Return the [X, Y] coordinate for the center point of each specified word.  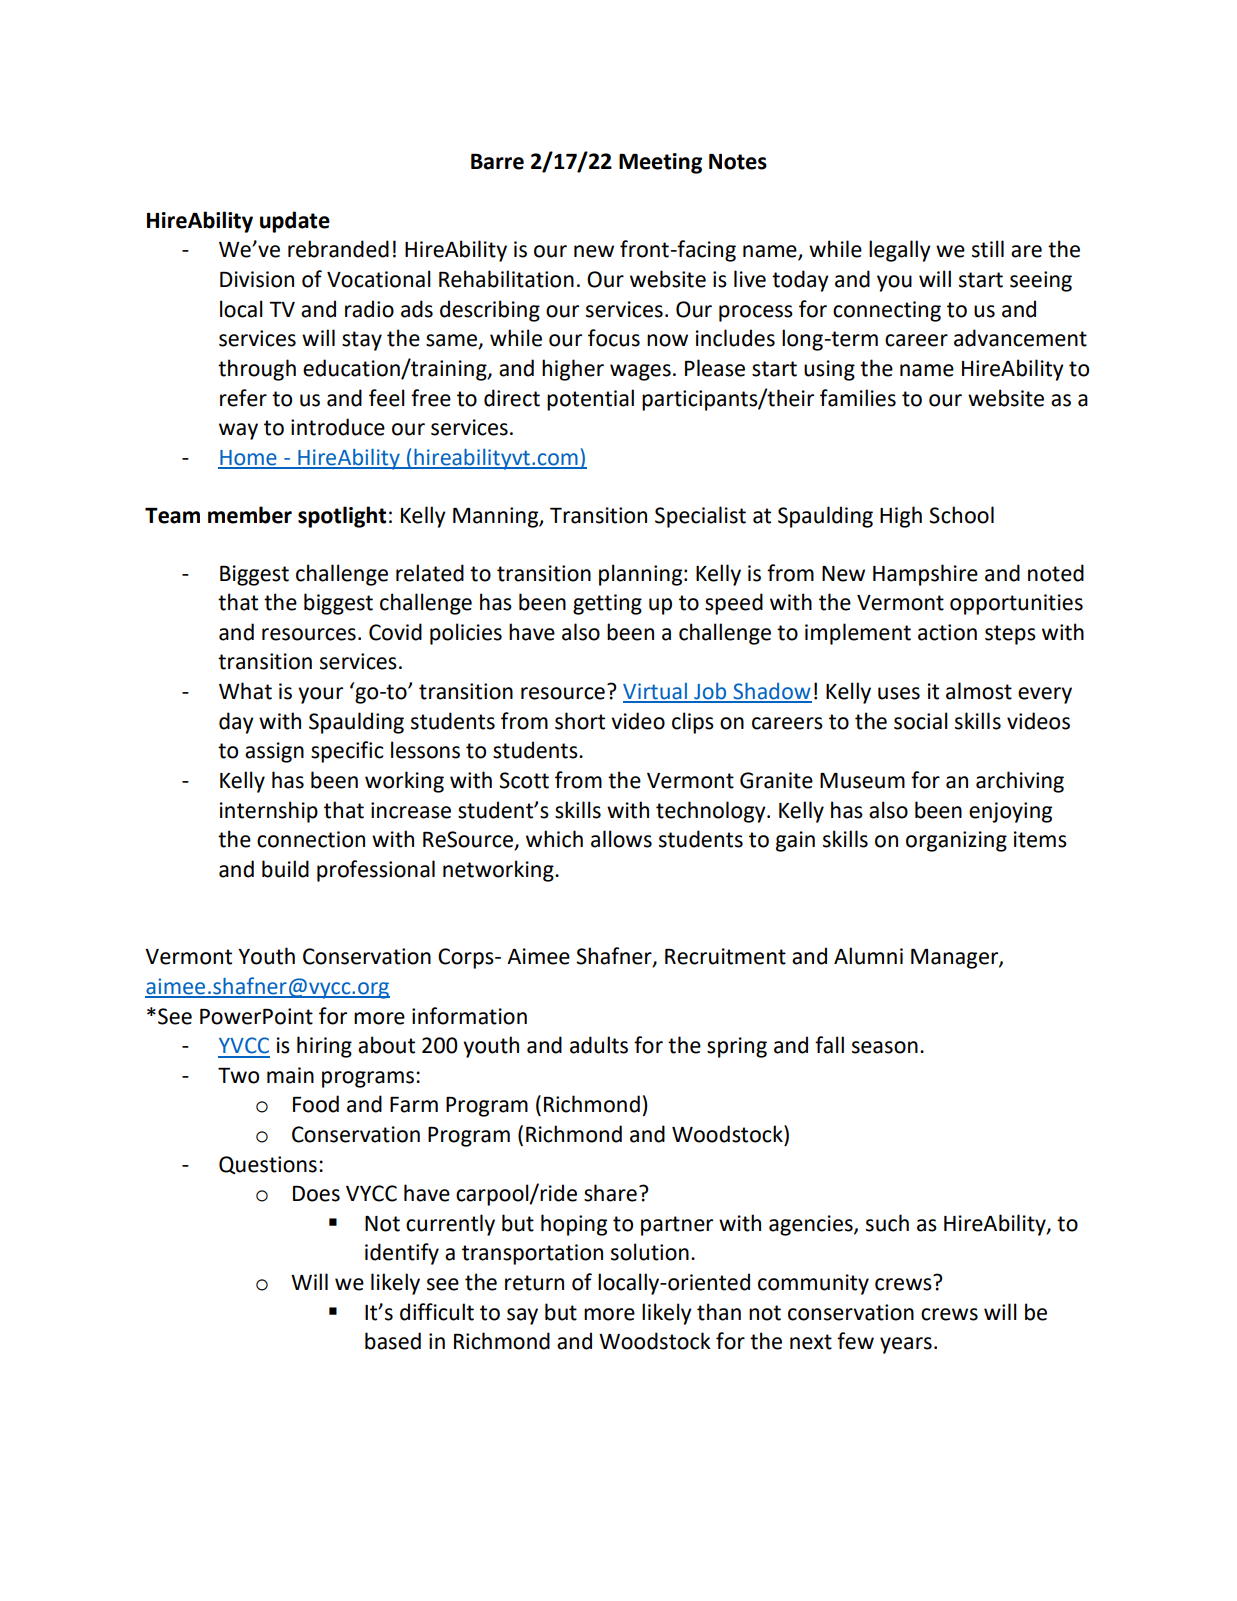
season [885, 1047]
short [580, 721]
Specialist [700, 517]
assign [274, 752]
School [961, 515]
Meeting [660, 163]
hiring [324, 1047]
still [988, 249]
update [295, 222]
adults [599, 1045]
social [921, 721]
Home [248, 459]
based [393, 1341]
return [534, 1283]
